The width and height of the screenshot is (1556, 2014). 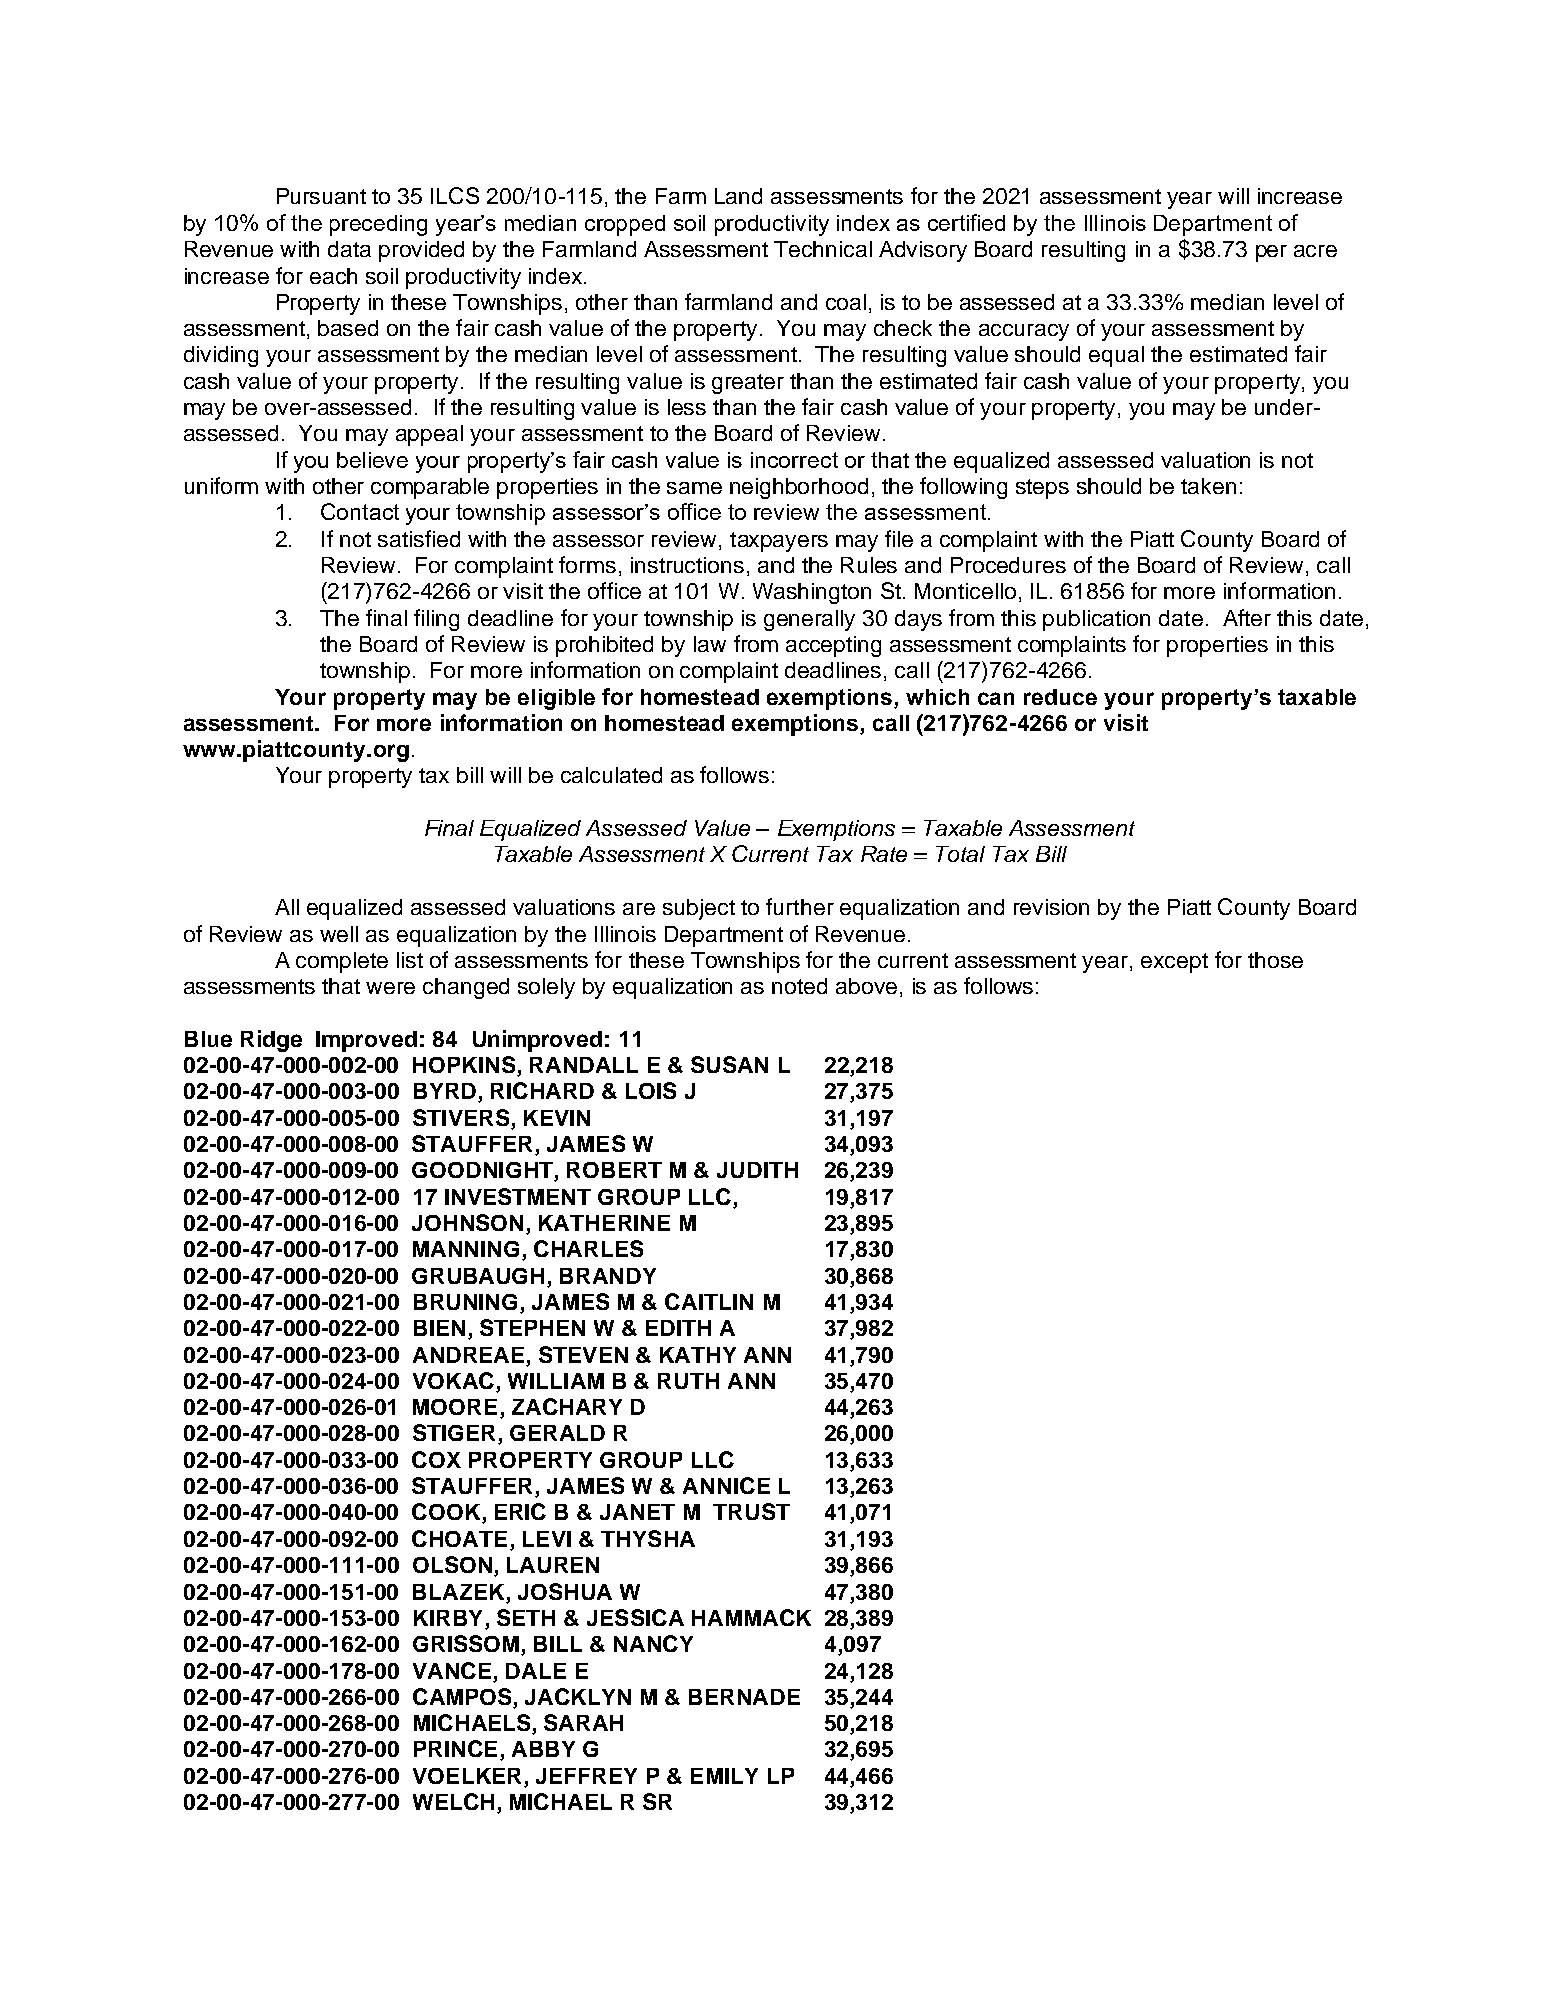 I want to click on acre, so click(x=1315, y=251).
